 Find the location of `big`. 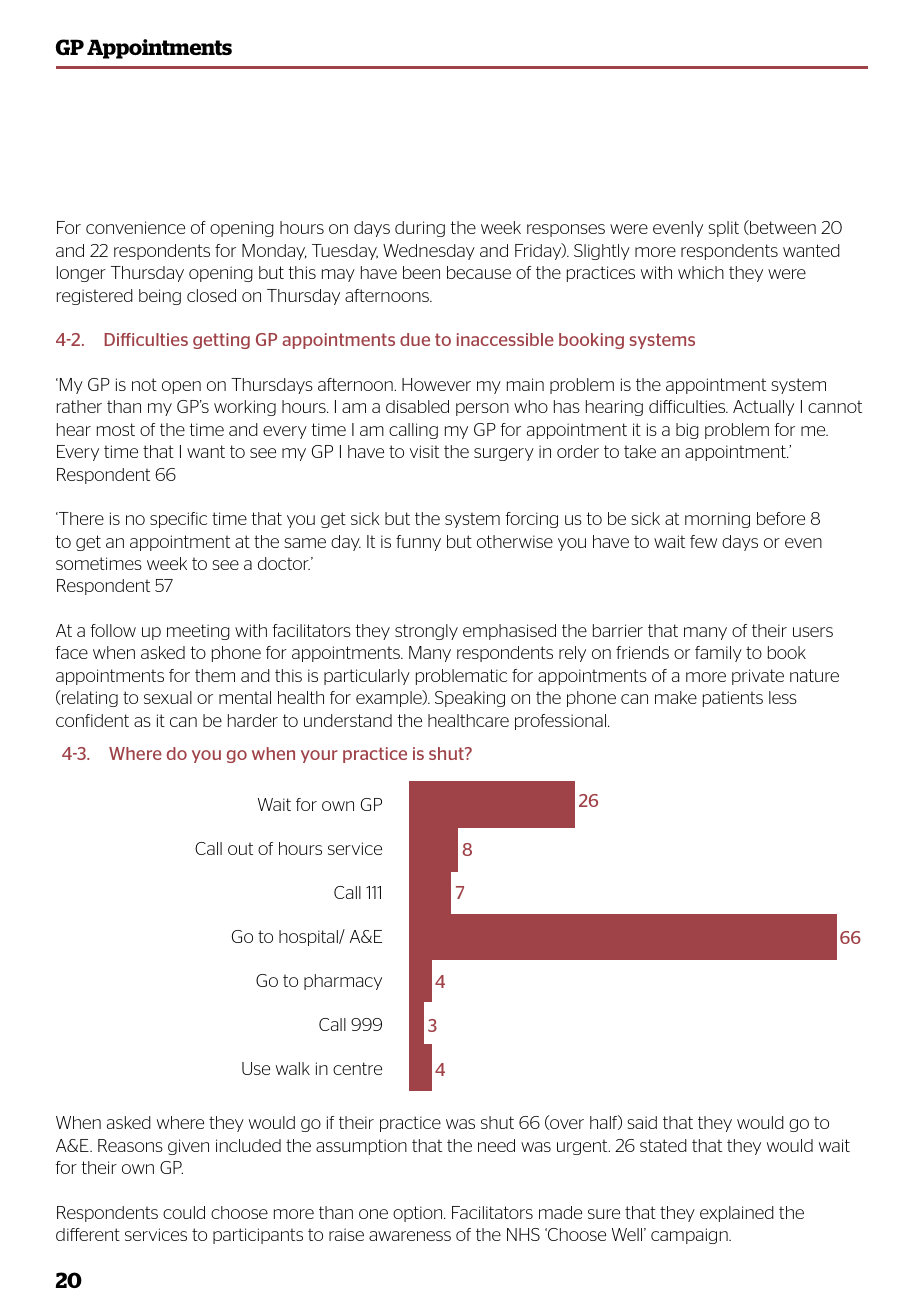

big is located at coordinates (687, 431).
